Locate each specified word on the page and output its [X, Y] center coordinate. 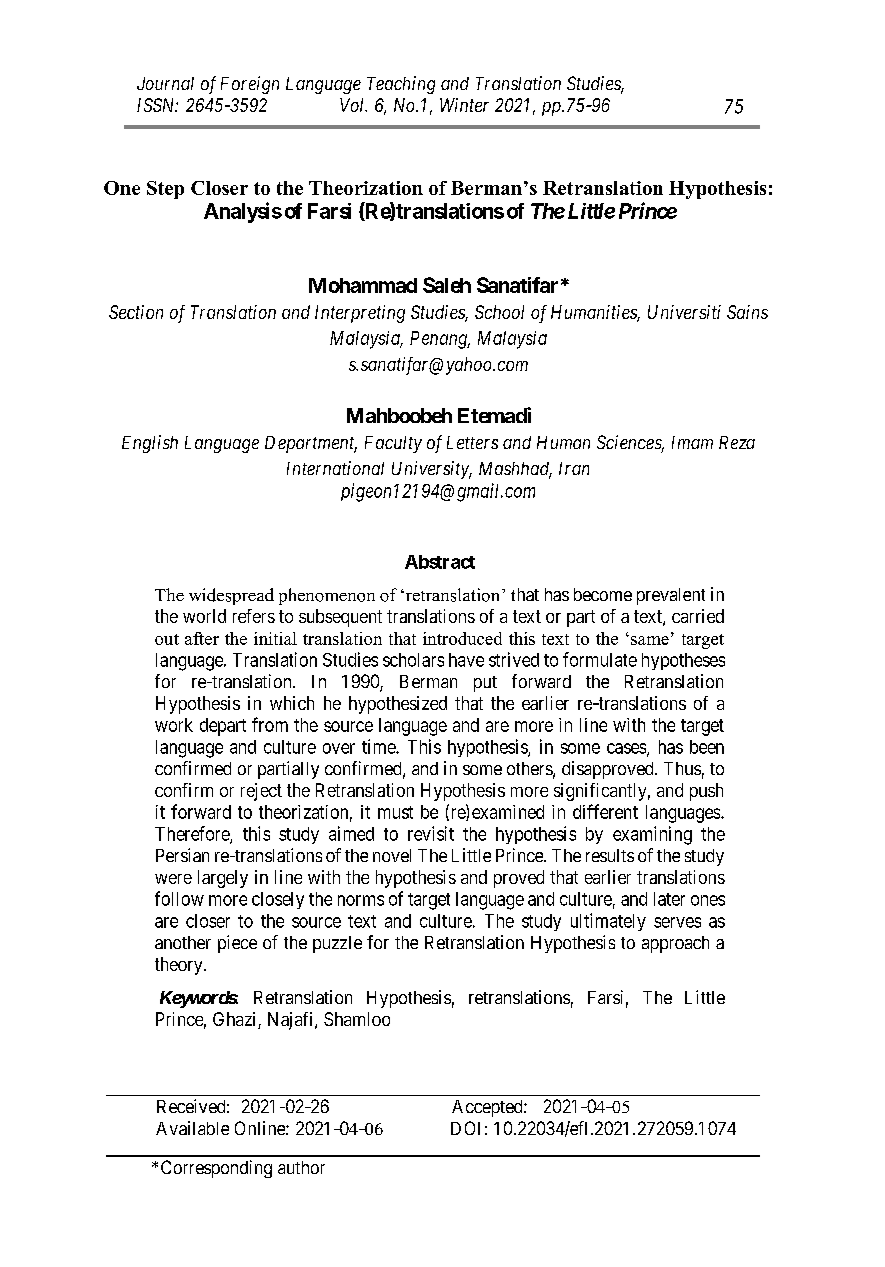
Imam [692, 442]
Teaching [401, 85]
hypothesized [398, 705]
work [174, 725]
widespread [231, 596]
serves [677, 922]
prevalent [671, 596]
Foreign [250, 85]
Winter [464, 105]
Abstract [440, 562]
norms [361, 900]
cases [627, 749]
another [183, 942]
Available [192, 1128]
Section [136, 312]
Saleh [447, 285]
